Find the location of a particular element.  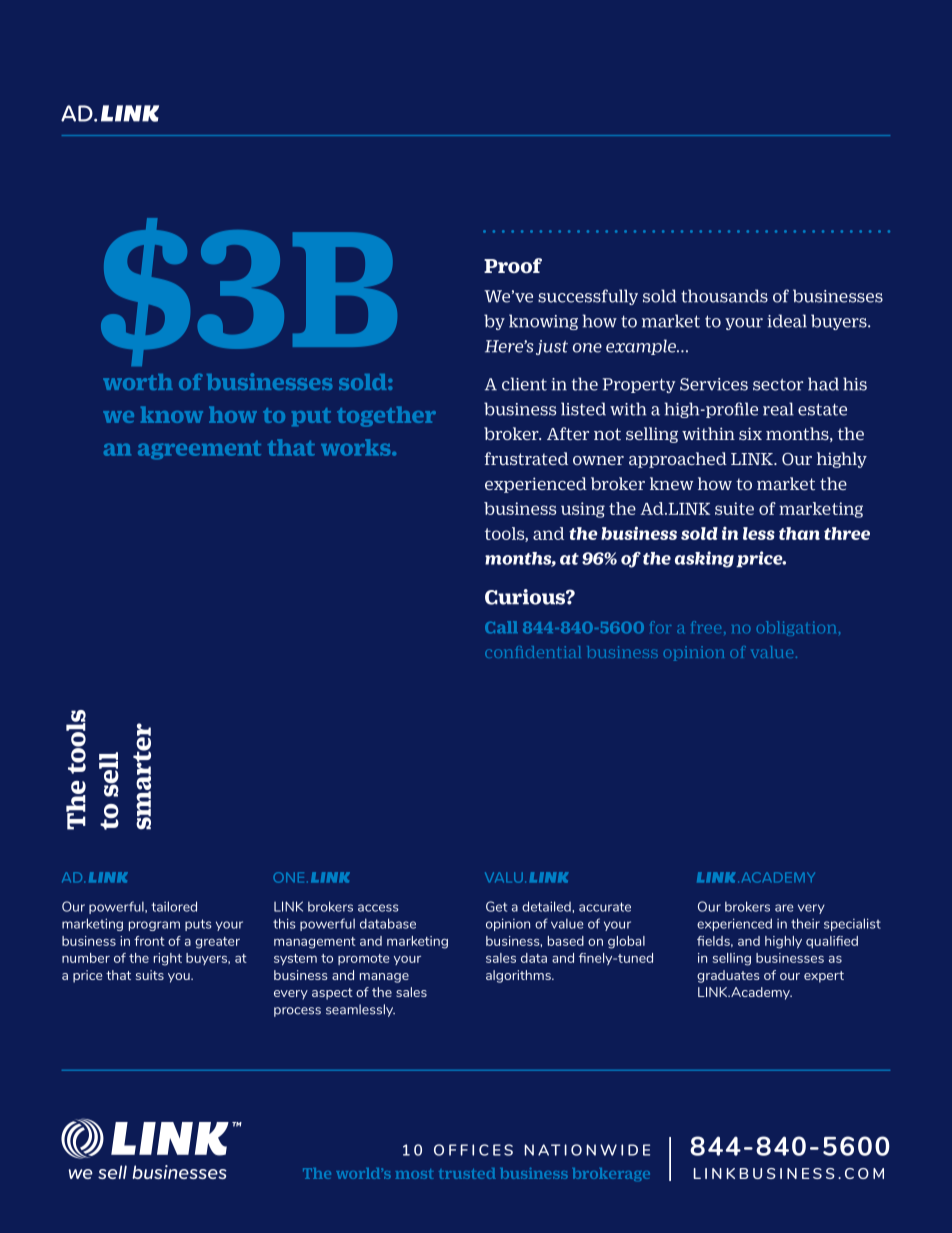

most is located at coordinates (415, 1174).
